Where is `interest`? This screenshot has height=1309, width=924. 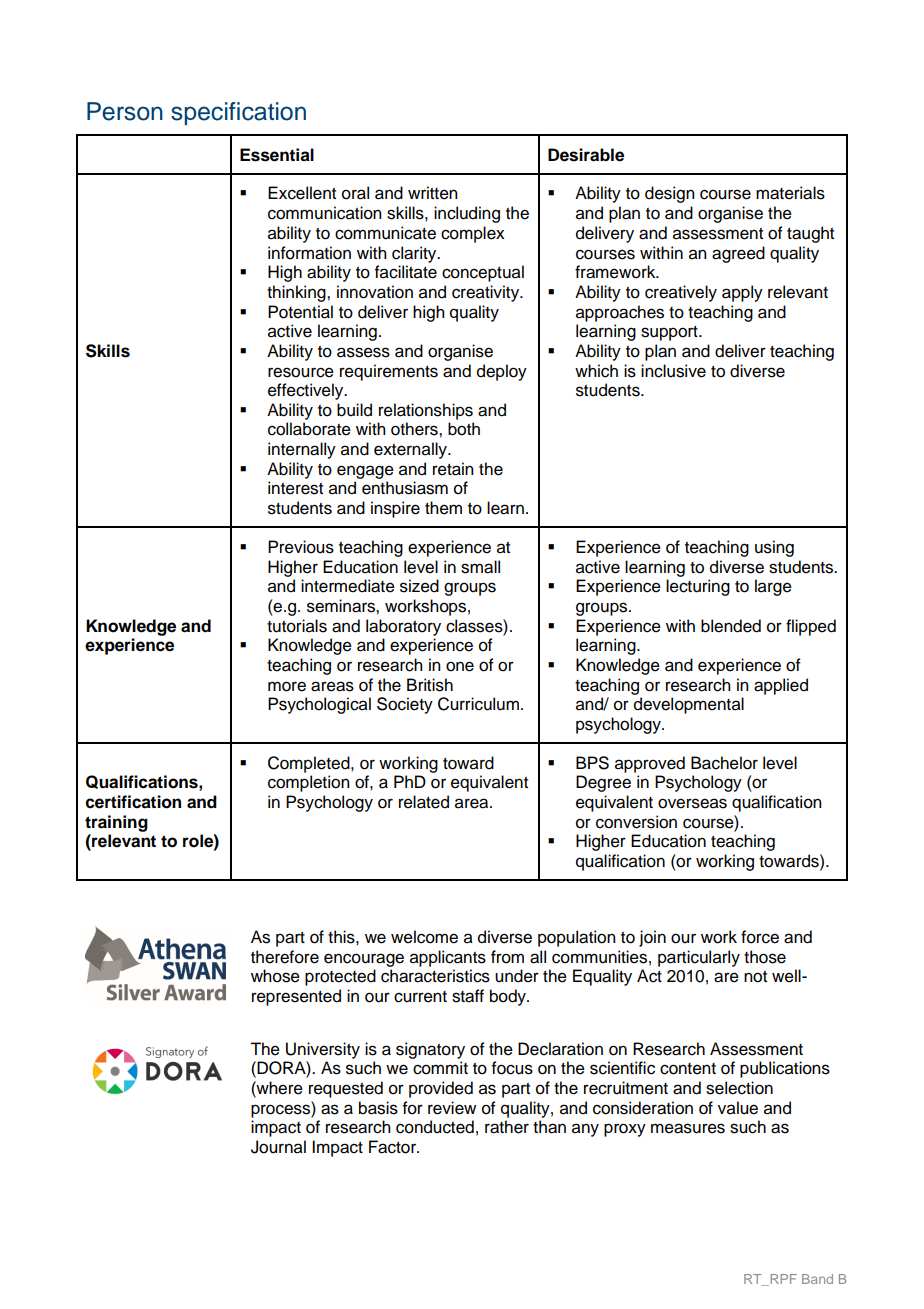 interest is located at coordinates (295, 488).
